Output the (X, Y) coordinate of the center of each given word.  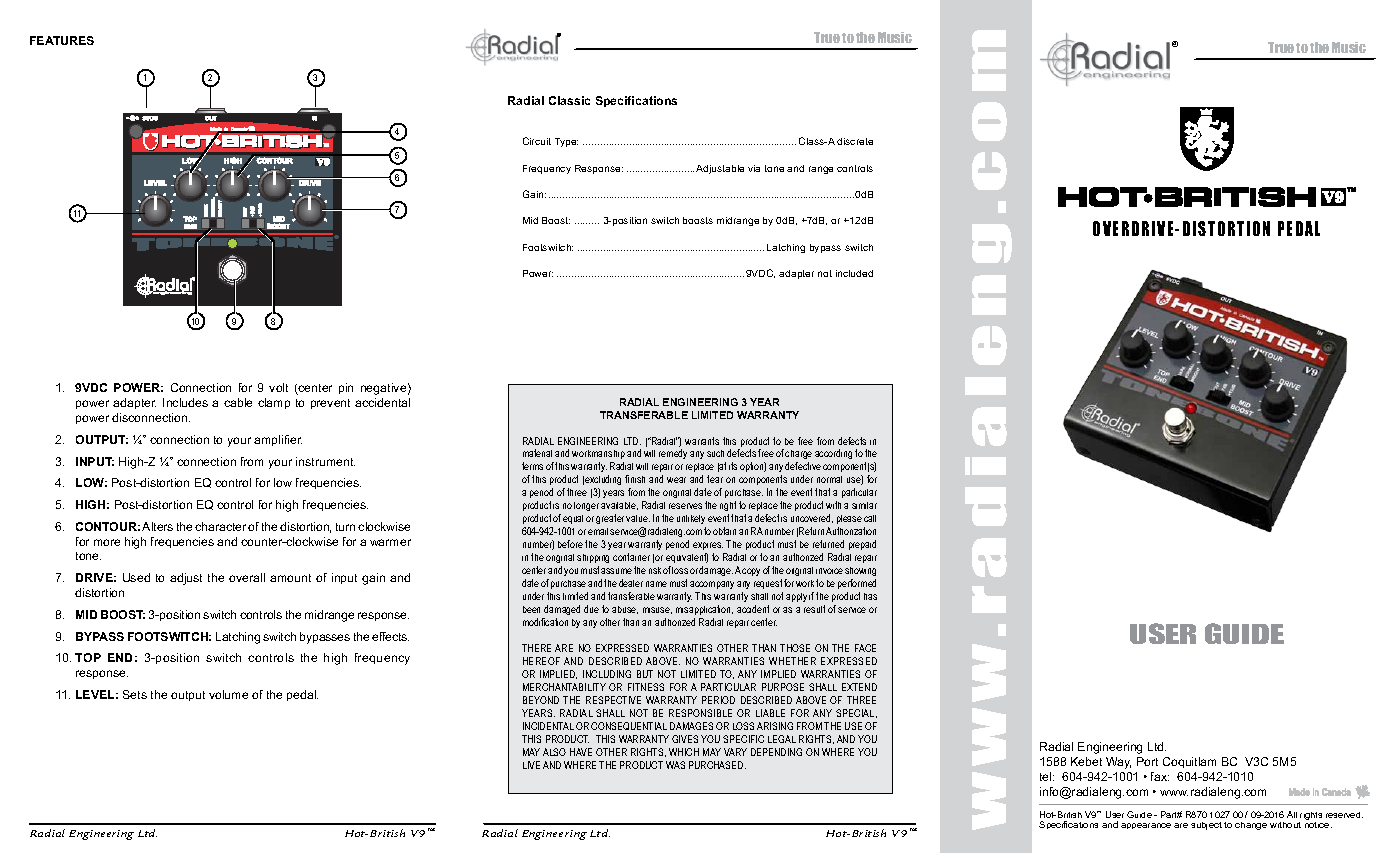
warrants (702, 441)
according (833, 454)
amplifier (278, 440)
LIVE (531, 765)
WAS (675, 765)
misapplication (704, 610)
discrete (855, 141)
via (754, 168)
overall (247, 577)
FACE (865, 648)
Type (566, 142)
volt (278, 387)
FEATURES (62, 40)
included (854, 273)
